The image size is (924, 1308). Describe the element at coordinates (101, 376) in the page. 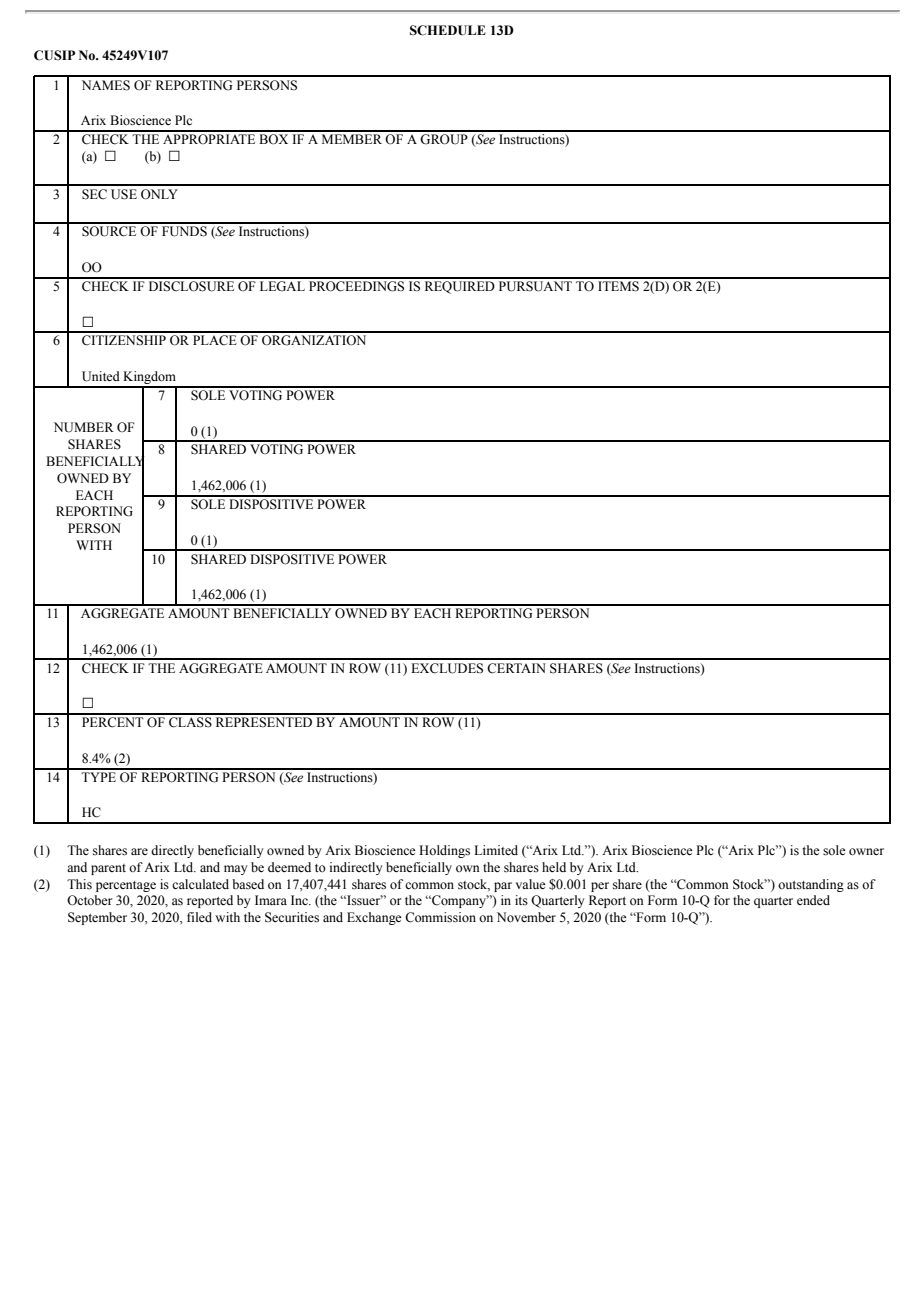

I see `United` at that location.
